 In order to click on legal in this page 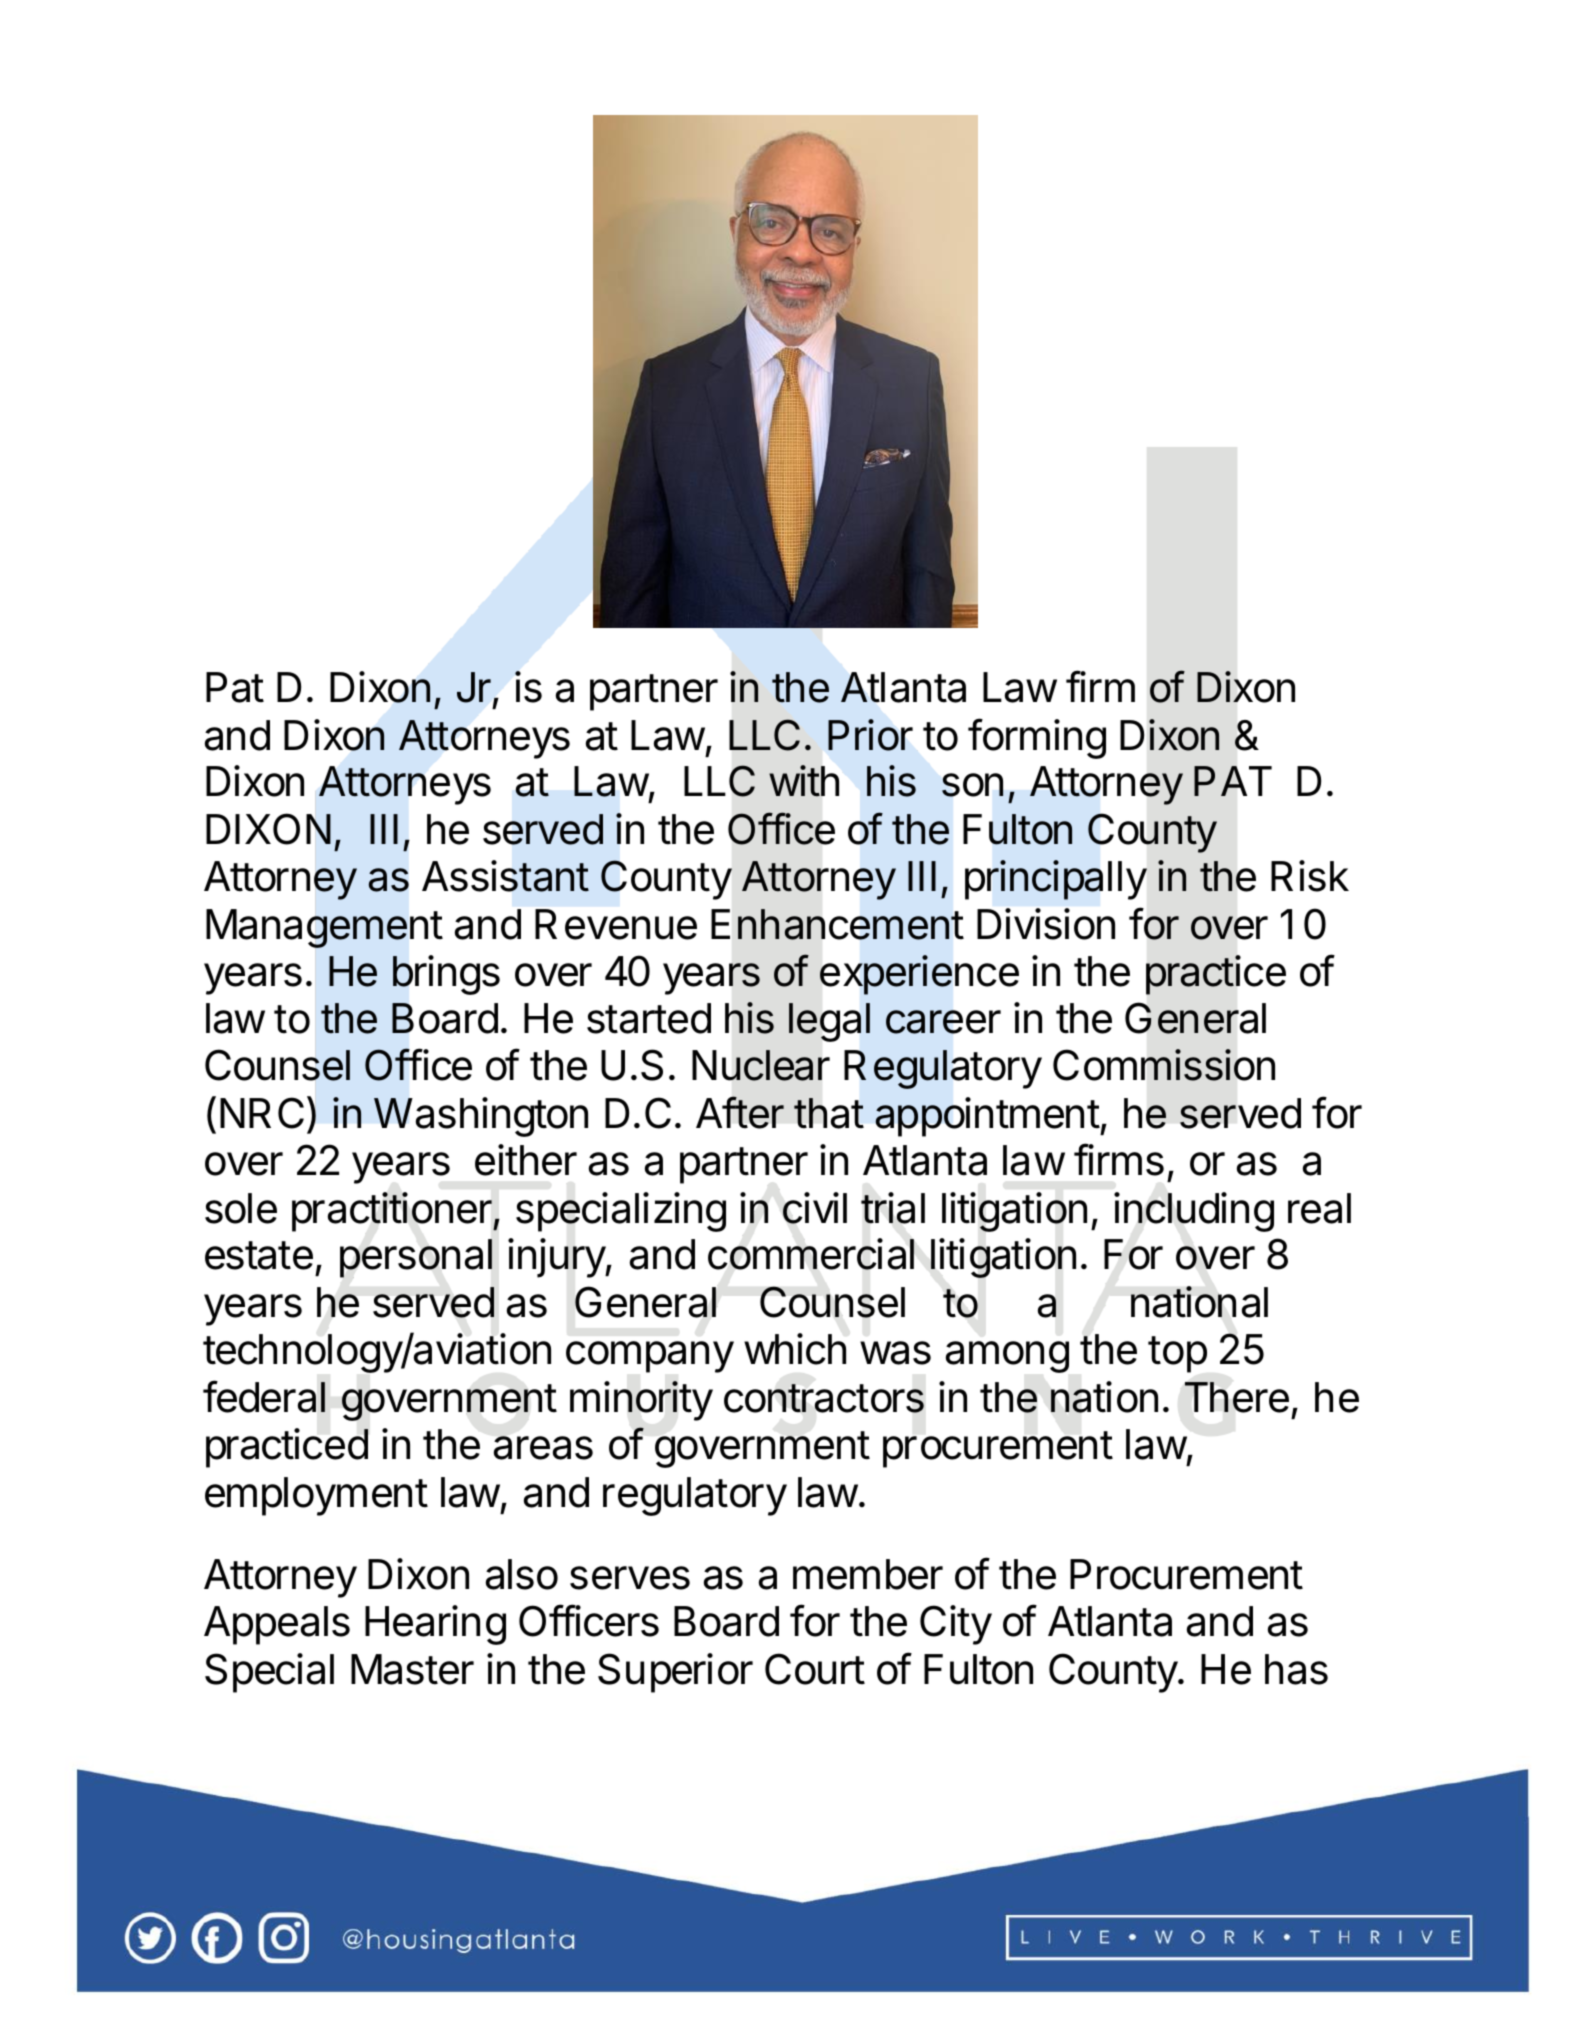, I will do `click(829, 1022)`.
